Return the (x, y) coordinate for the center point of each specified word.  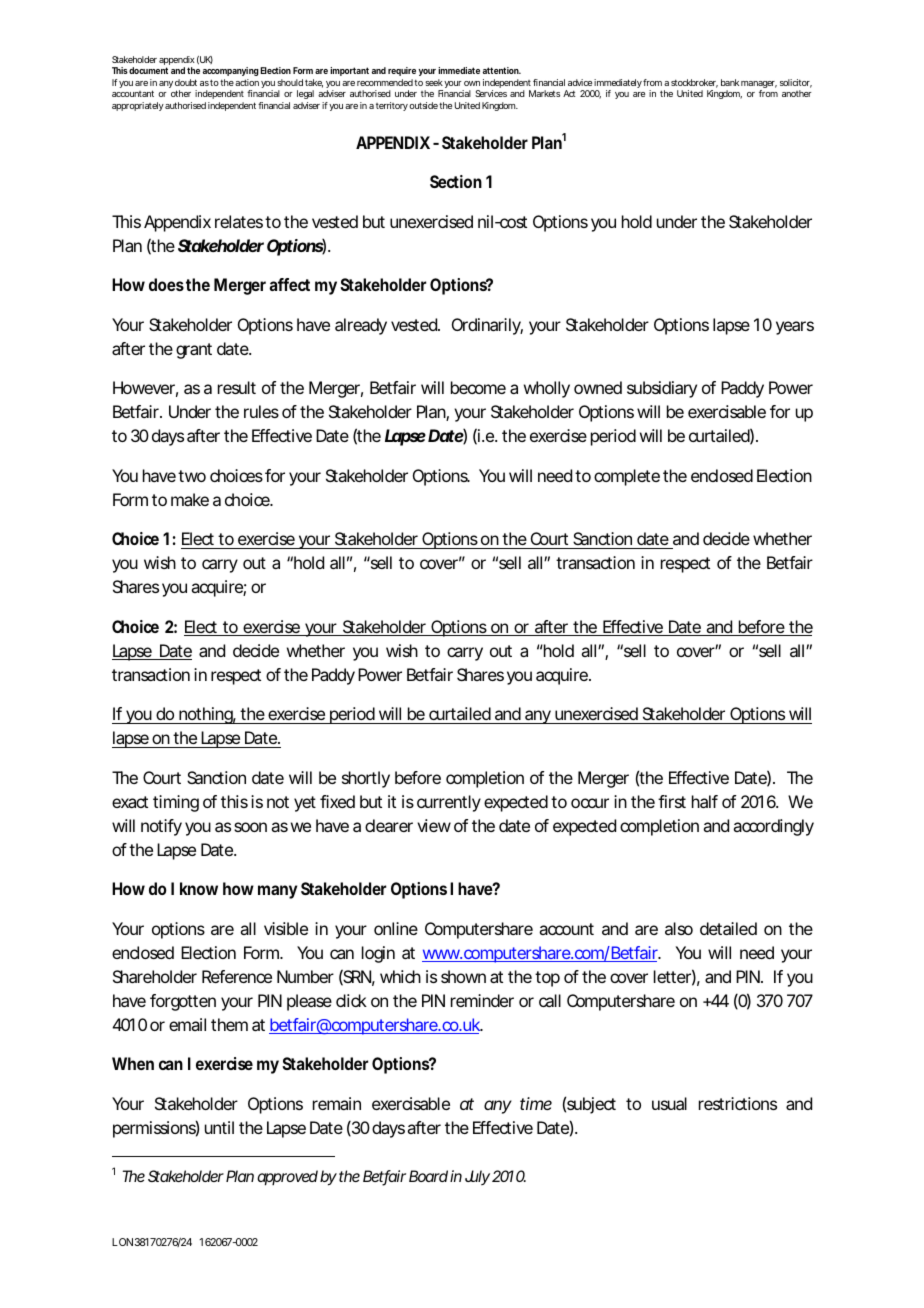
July (477, 1177)
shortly (366, 779)
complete (627, 477)
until (219, 1127)
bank (730, 82)
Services (491, 93)
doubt (186, 82)
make (190, 499)
